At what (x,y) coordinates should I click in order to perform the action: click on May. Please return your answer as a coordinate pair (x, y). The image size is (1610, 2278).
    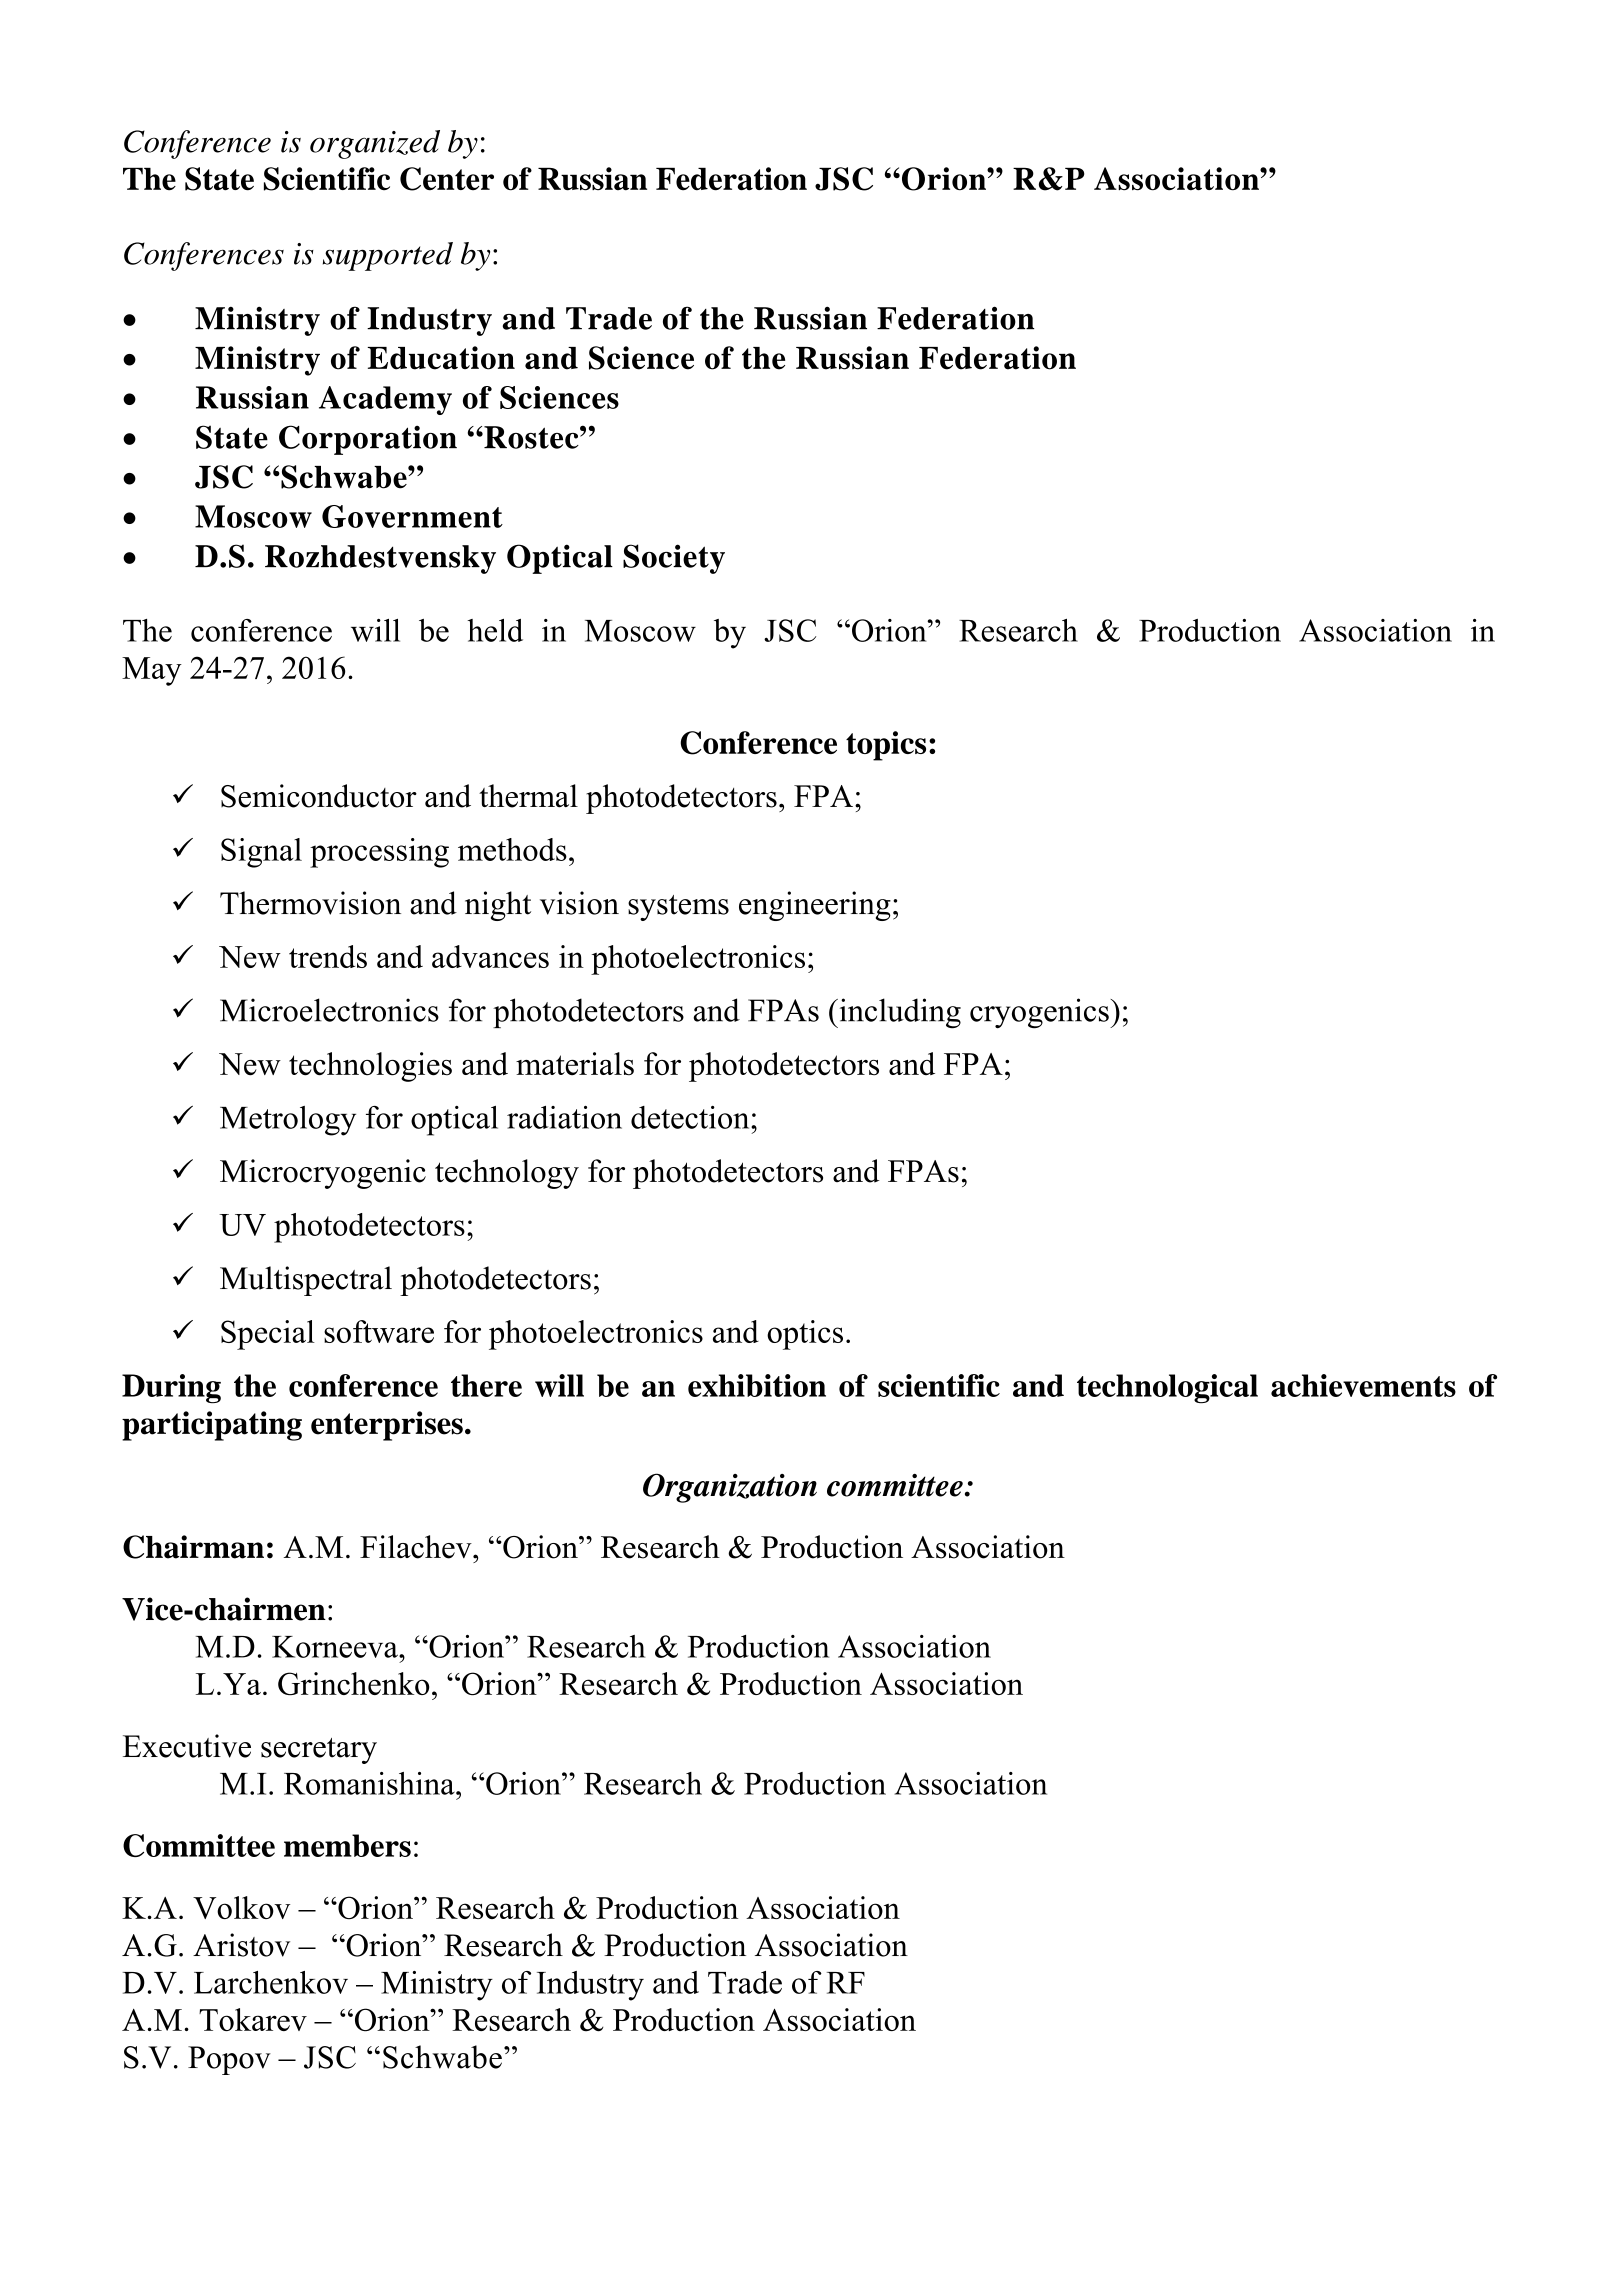
    Looking at the image, I should click on (152, 671).
